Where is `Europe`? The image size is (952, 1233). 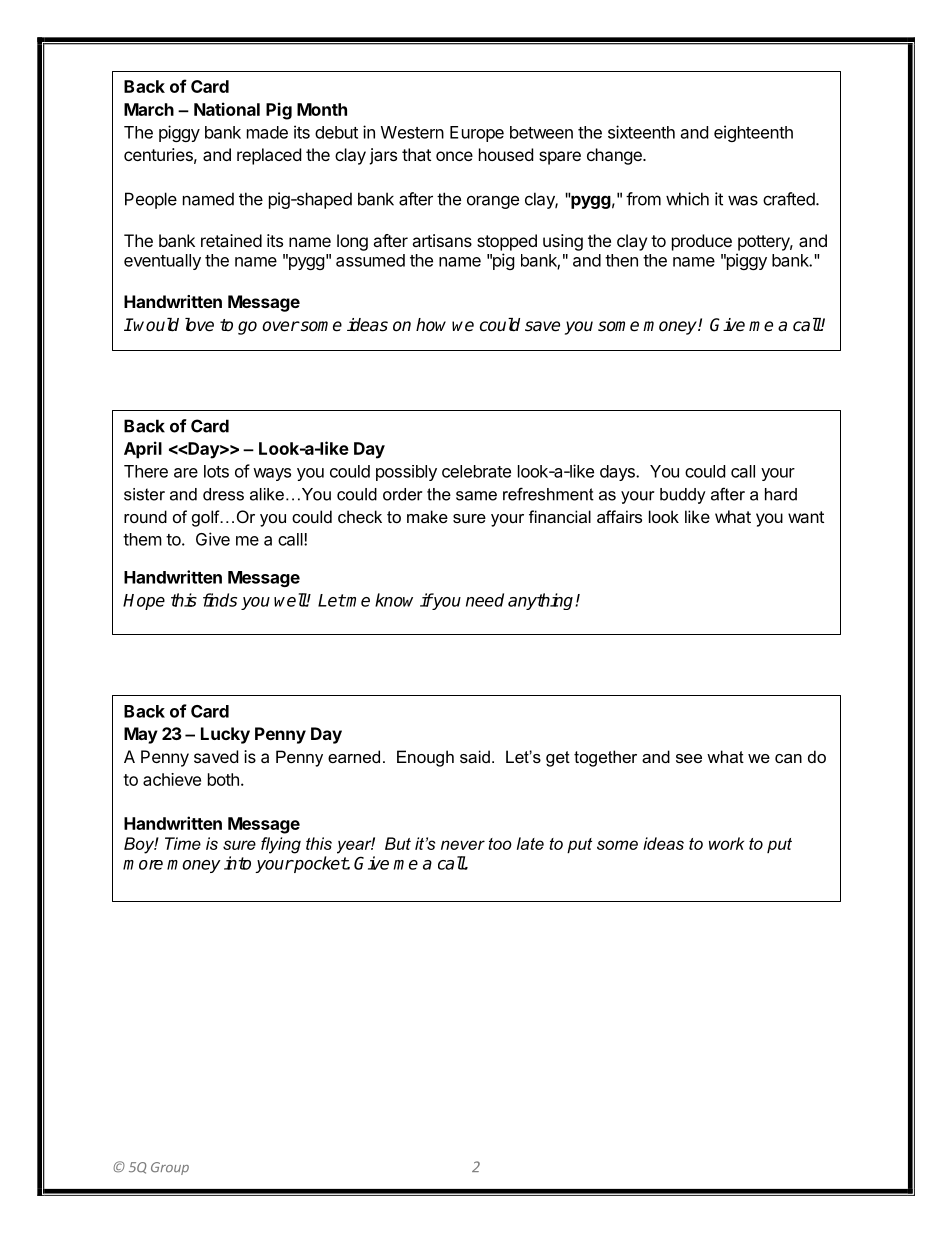
Europe is located at coordinates (477, 134).
